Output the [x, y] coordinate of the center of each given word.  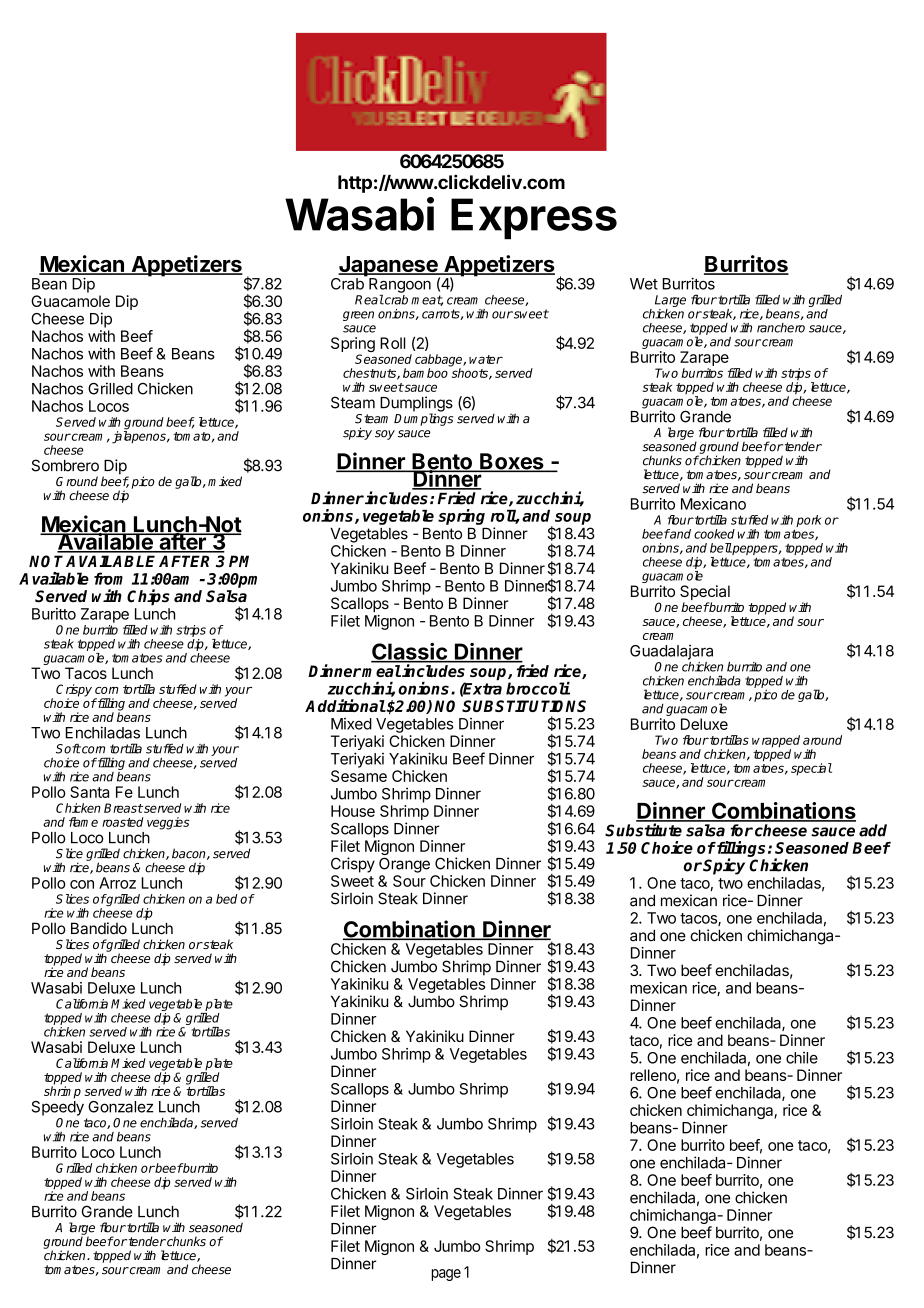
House [353, 811]
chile [802, 1058]
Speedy [58, 1107]
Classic [410, 652]
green [358, 316]
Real [369, 299]
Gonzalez [121, 1107]
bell [721, 548]
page [446, 1275]
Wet [644, 284]
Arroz [117, 883]
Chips [148, 597]
